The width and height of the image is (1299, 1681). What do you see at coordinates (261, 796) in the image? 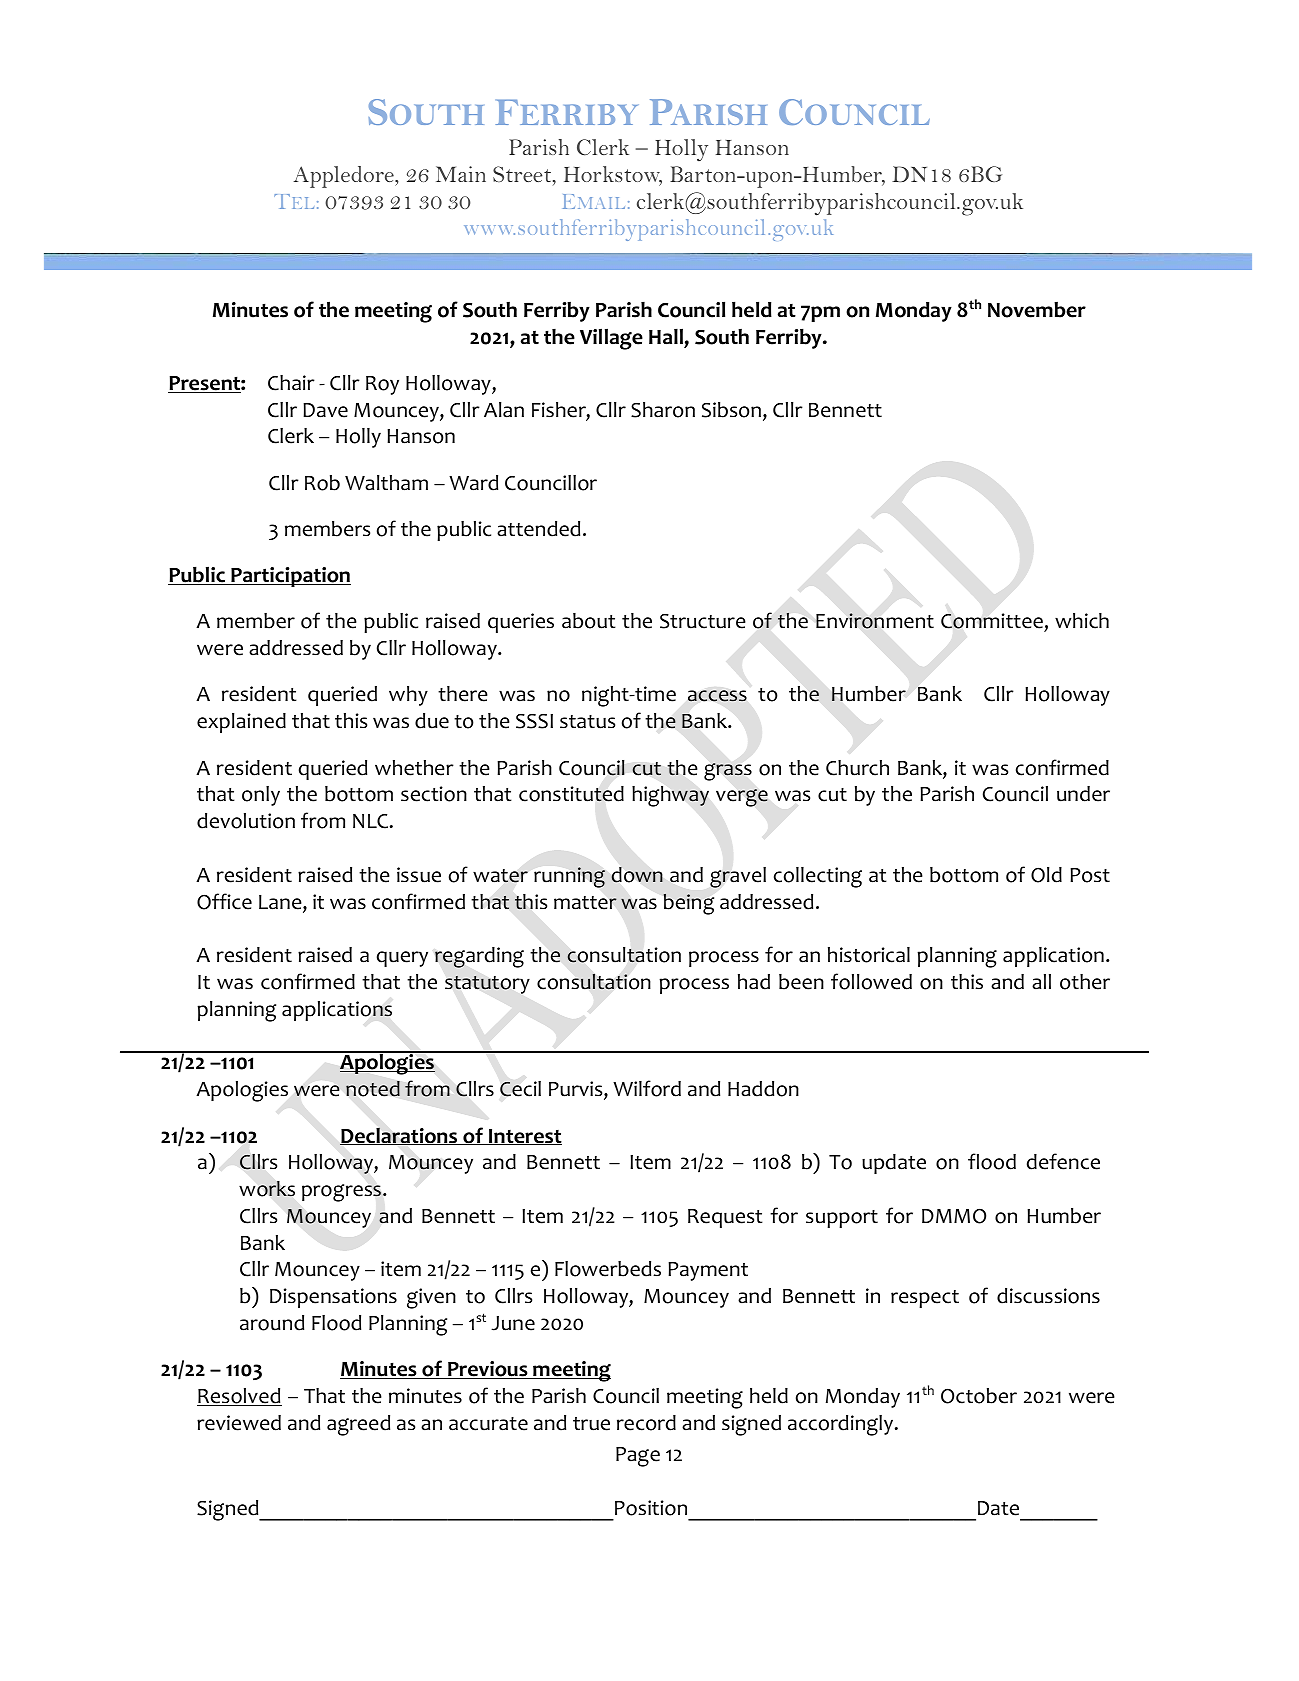
I see `only` at bounding box center [261, 796].
